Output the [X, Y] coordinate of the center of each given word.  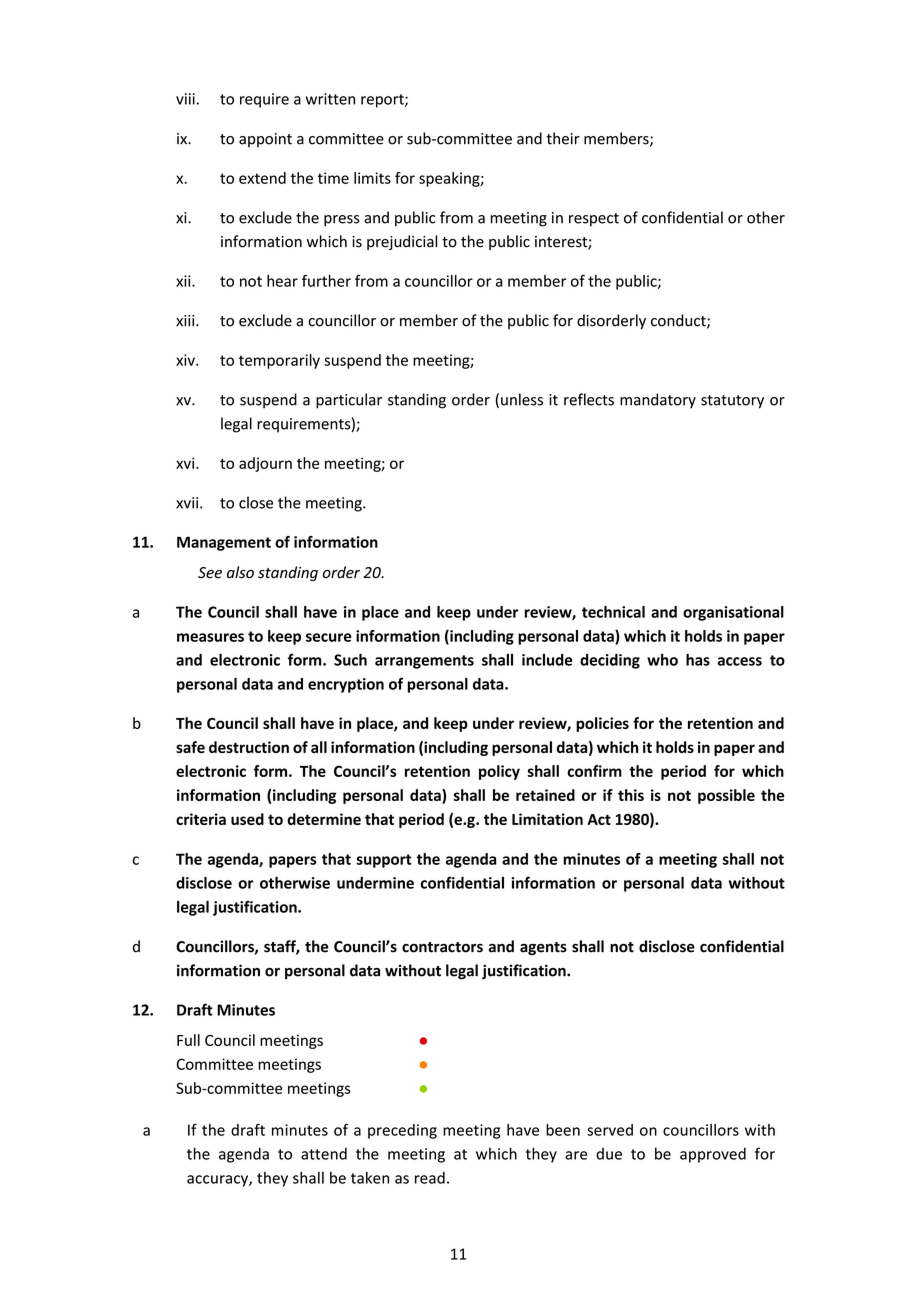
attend [324, 1153]
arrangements [424, 662]
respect [594, 220]
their [563, 138]
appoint [265, 140]
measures [210, 637]
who [662, 660]
